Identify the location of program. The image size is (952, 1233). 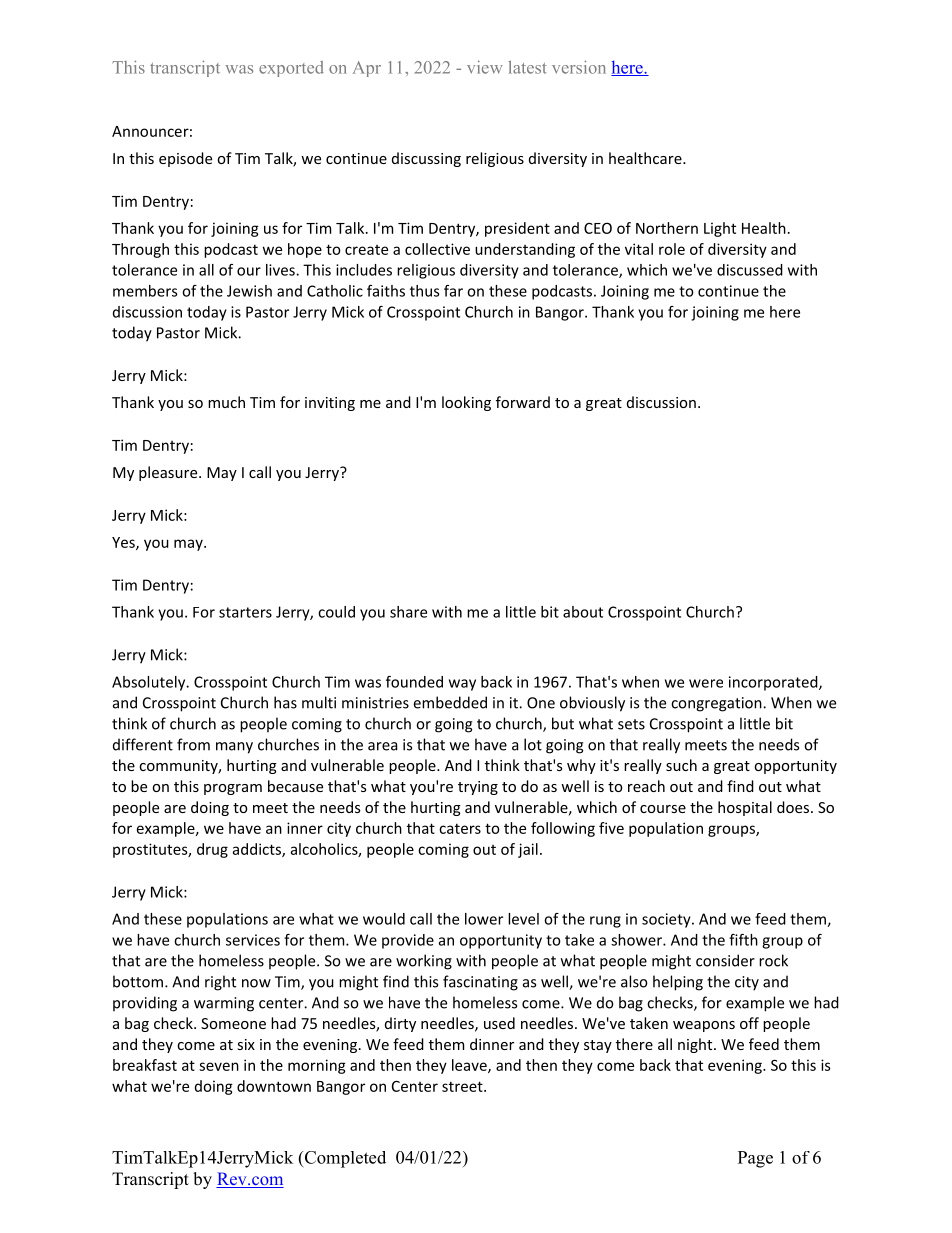
(233, 789).
